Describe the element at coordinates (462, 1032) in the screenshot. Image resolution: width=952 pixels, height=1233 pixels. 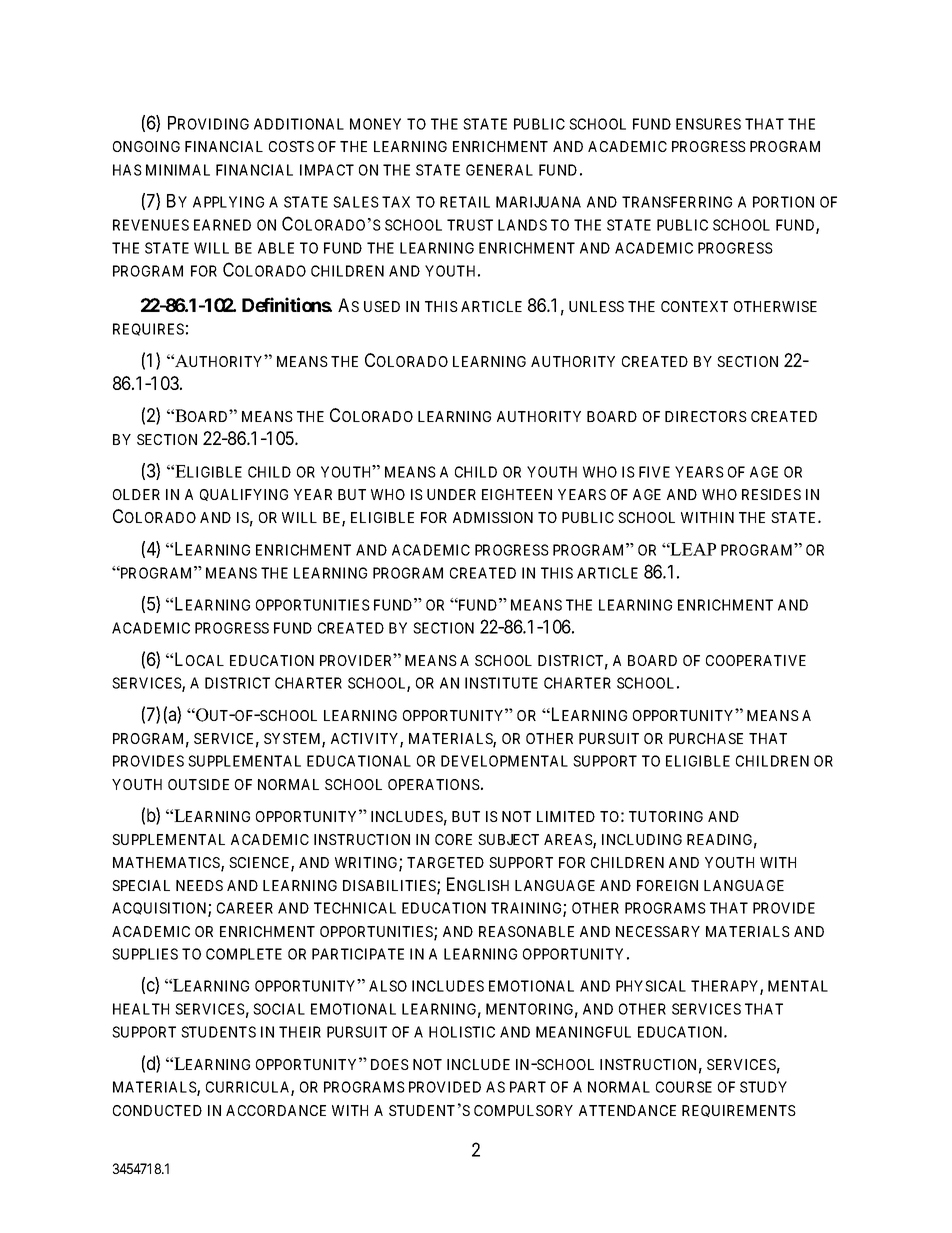
I see `HOLISTIC` at that location.
